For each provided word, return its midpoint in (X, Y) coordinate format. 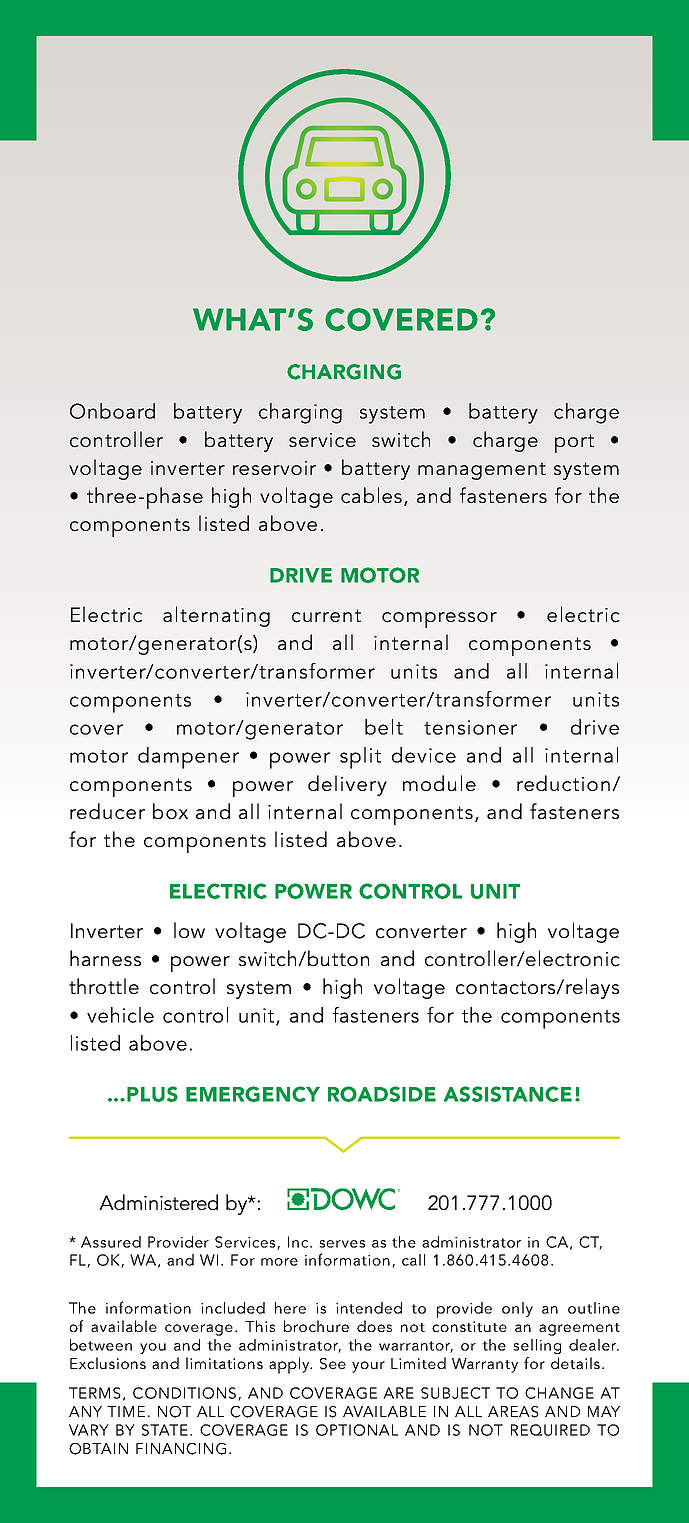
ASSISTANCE (508, 1094)
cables (371, 495)
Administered (158, 1202)
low (189, 930)
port (574, 443)
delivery (347, 785)
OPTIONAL (357, 1430)
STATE (165, 1430)
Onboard (112, 411)
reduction (563, 783)
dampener (188, 758)
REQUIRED (550, 1430)
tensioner (470, 727)
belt (384, 727)
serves (342, 1244)
